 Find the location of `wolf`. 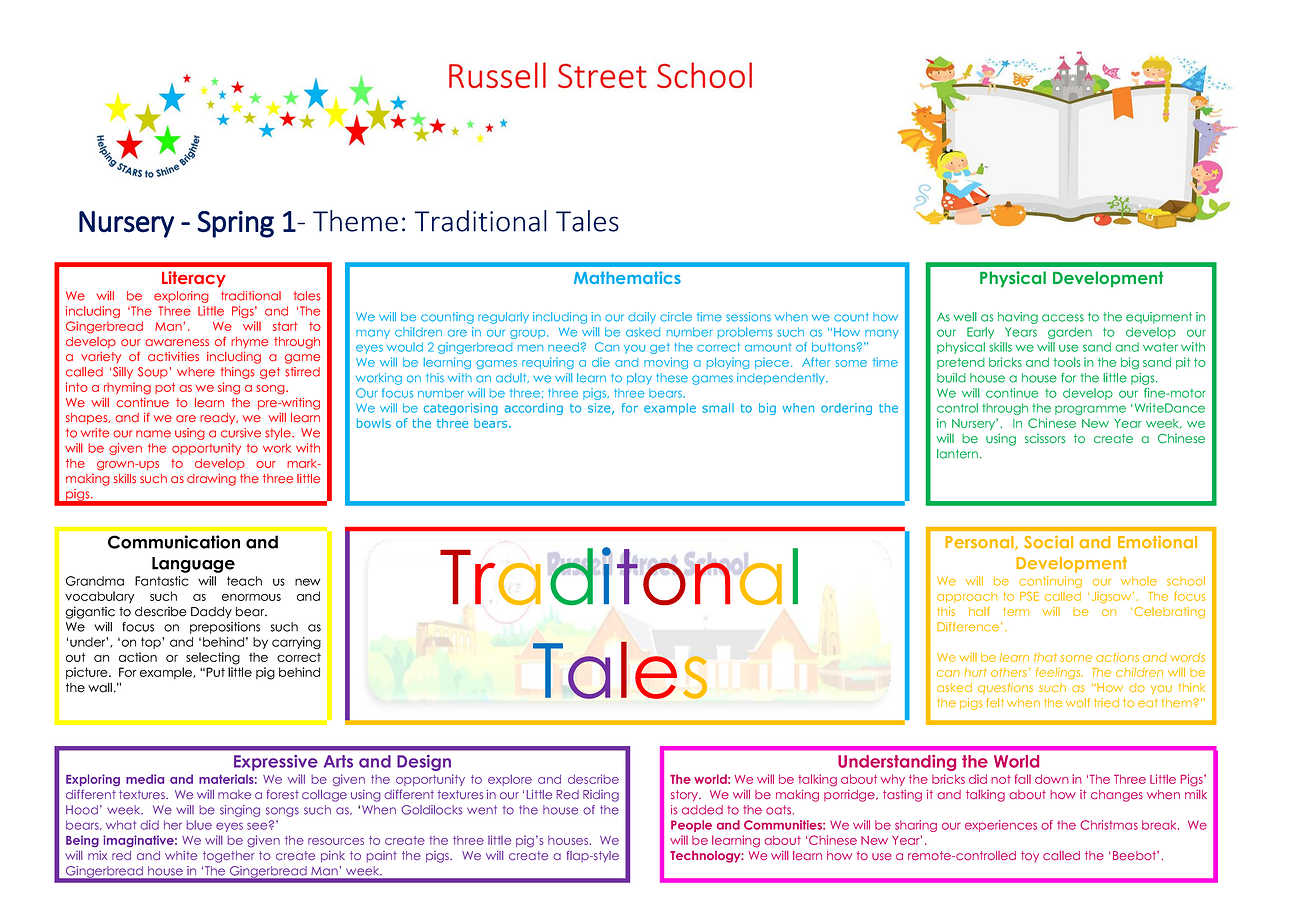

wolf is located at coordinates (1078, 703).
